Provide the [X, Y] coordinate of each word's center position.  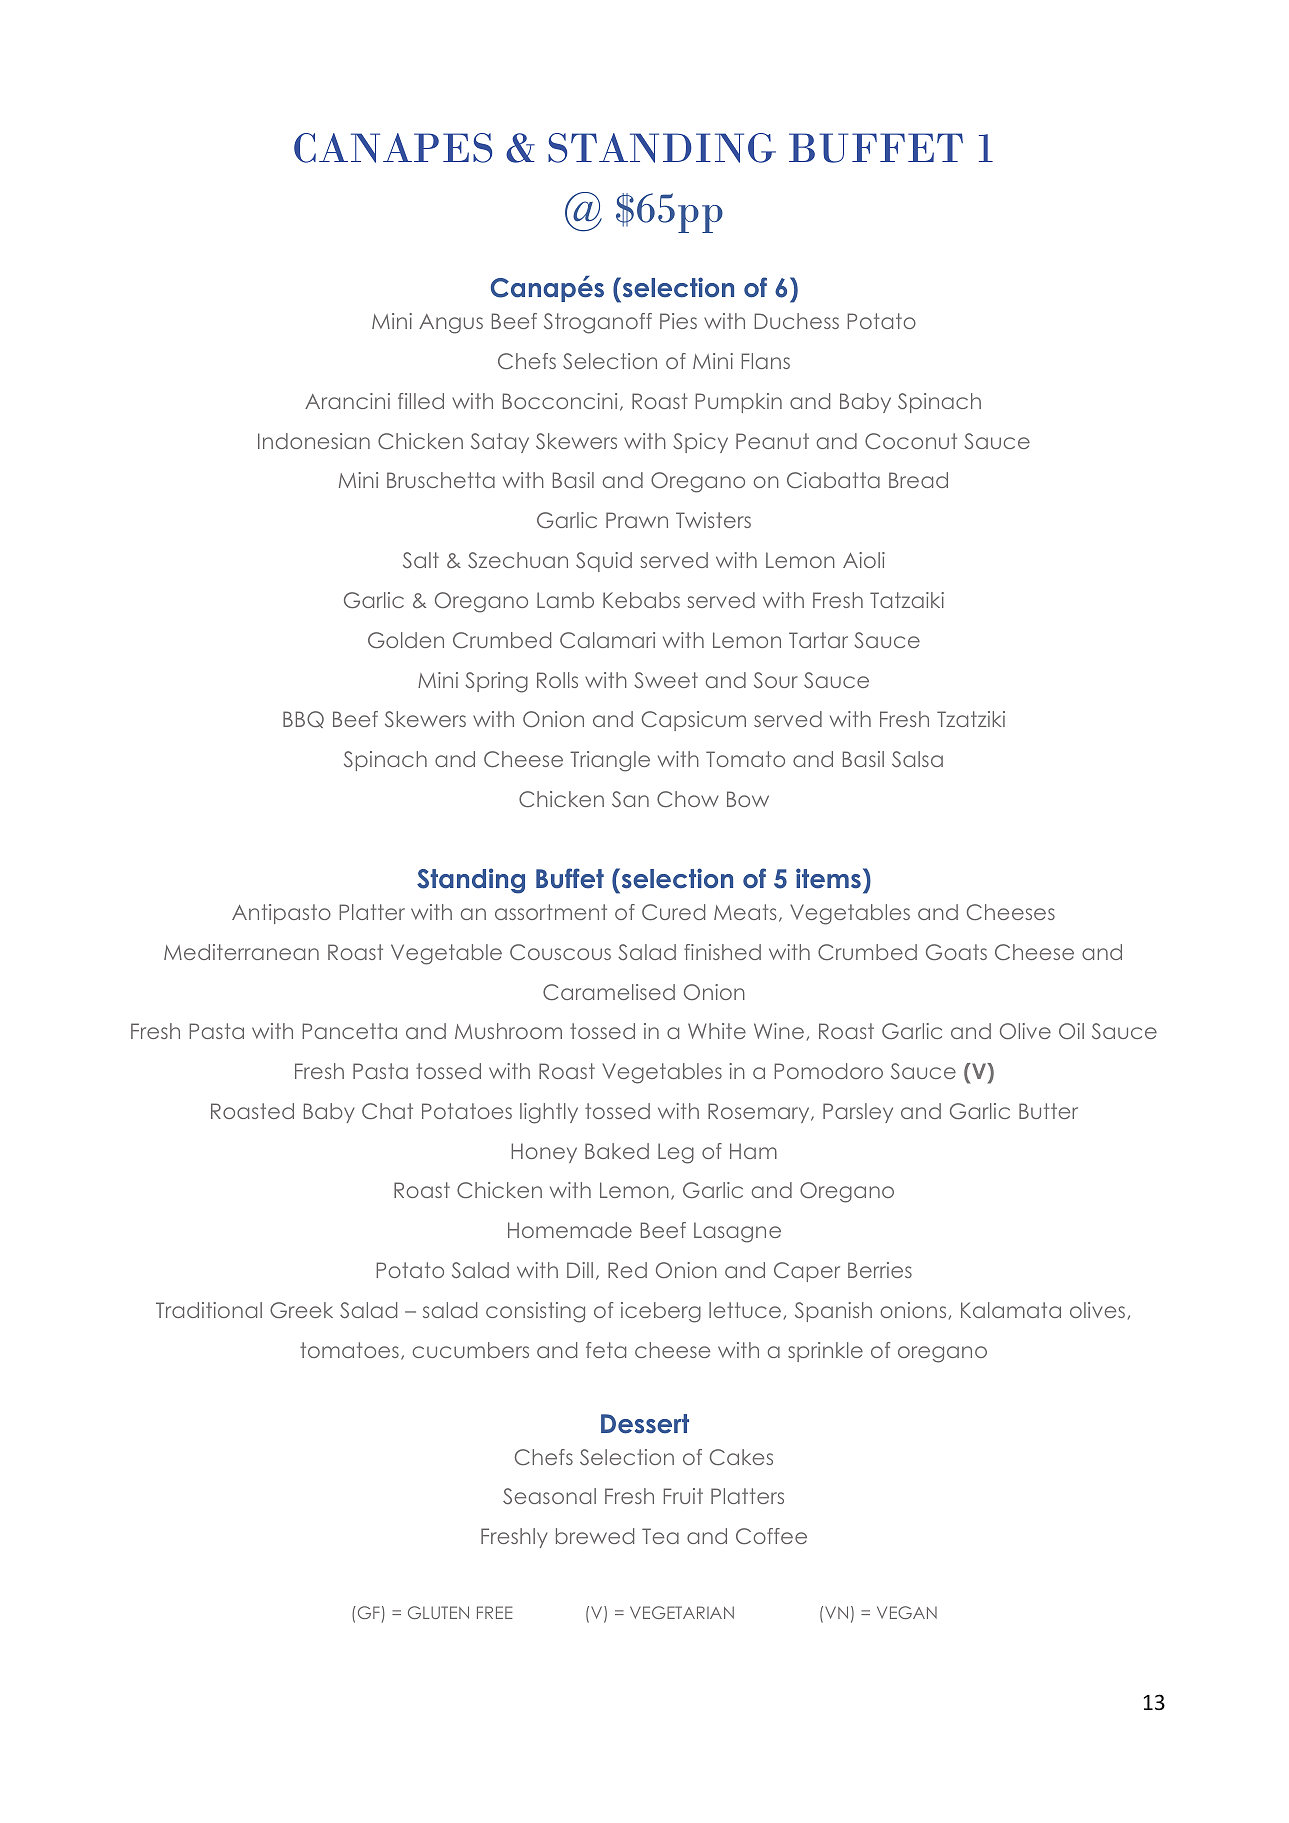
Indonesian [314, 441]
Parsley [858, 1113]
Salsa [917, 759]
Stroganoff [598, 323]
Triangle [610, 761]
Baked [617, 1151]
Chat [387, 1111]
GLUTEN [438, 1612]
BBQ [303, 719]
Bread [918, 480]
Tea [660, 1536]
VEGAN [907, 1612]
